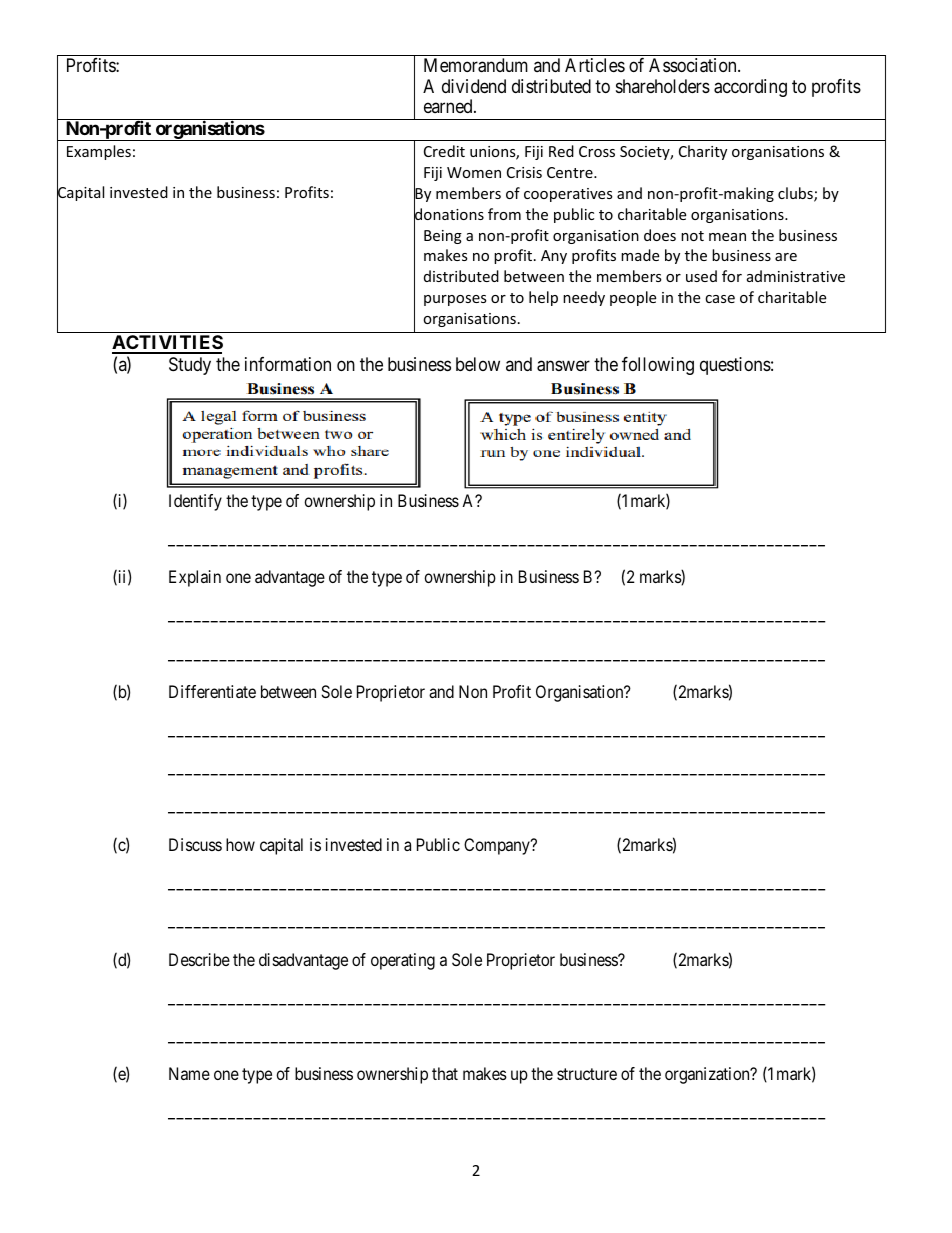 This page has width=952, height=1233. I want to click on Examples, so click(99, 152).
